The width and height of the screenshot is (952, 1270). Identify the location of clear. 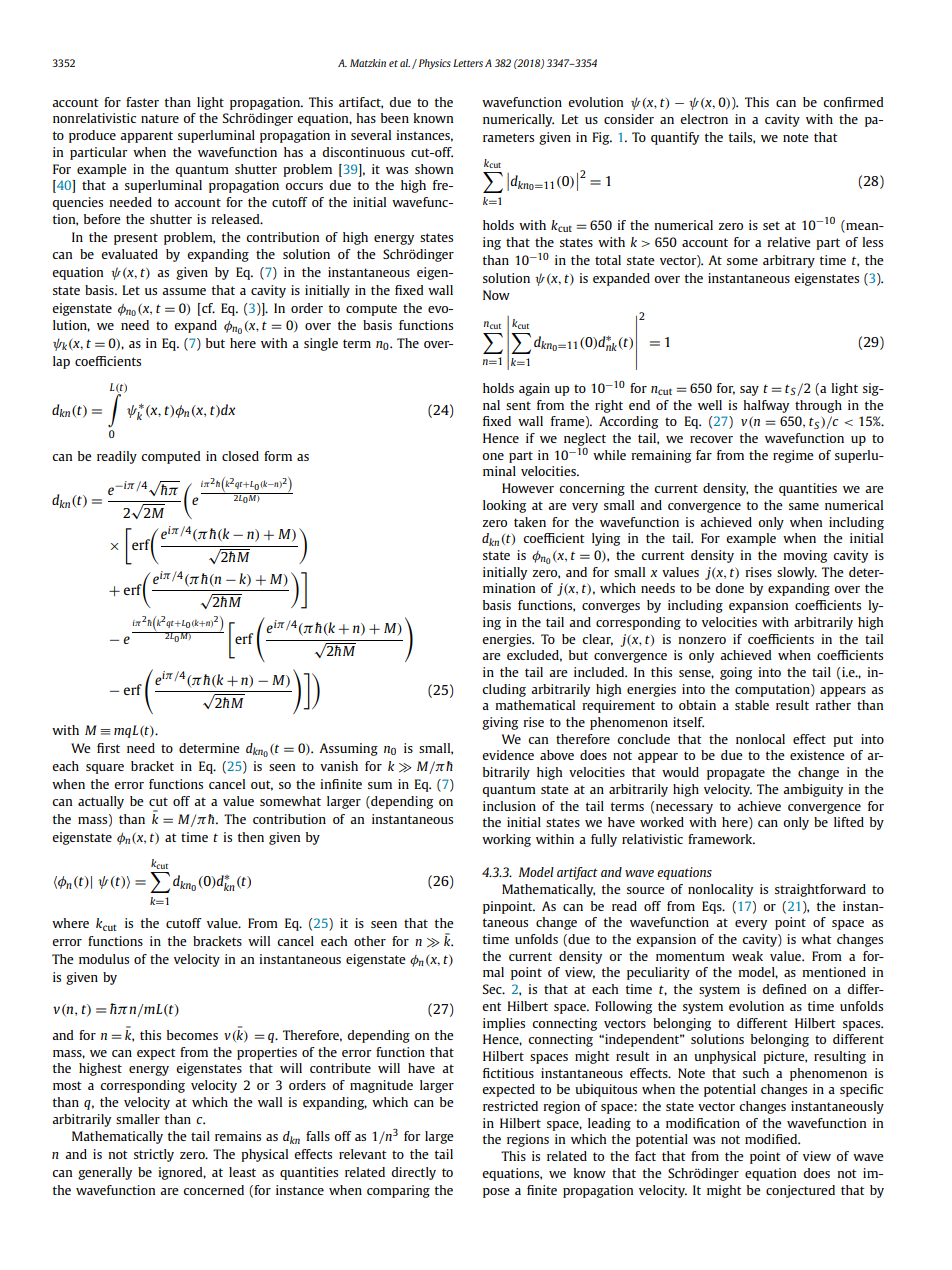
(597, 640).
